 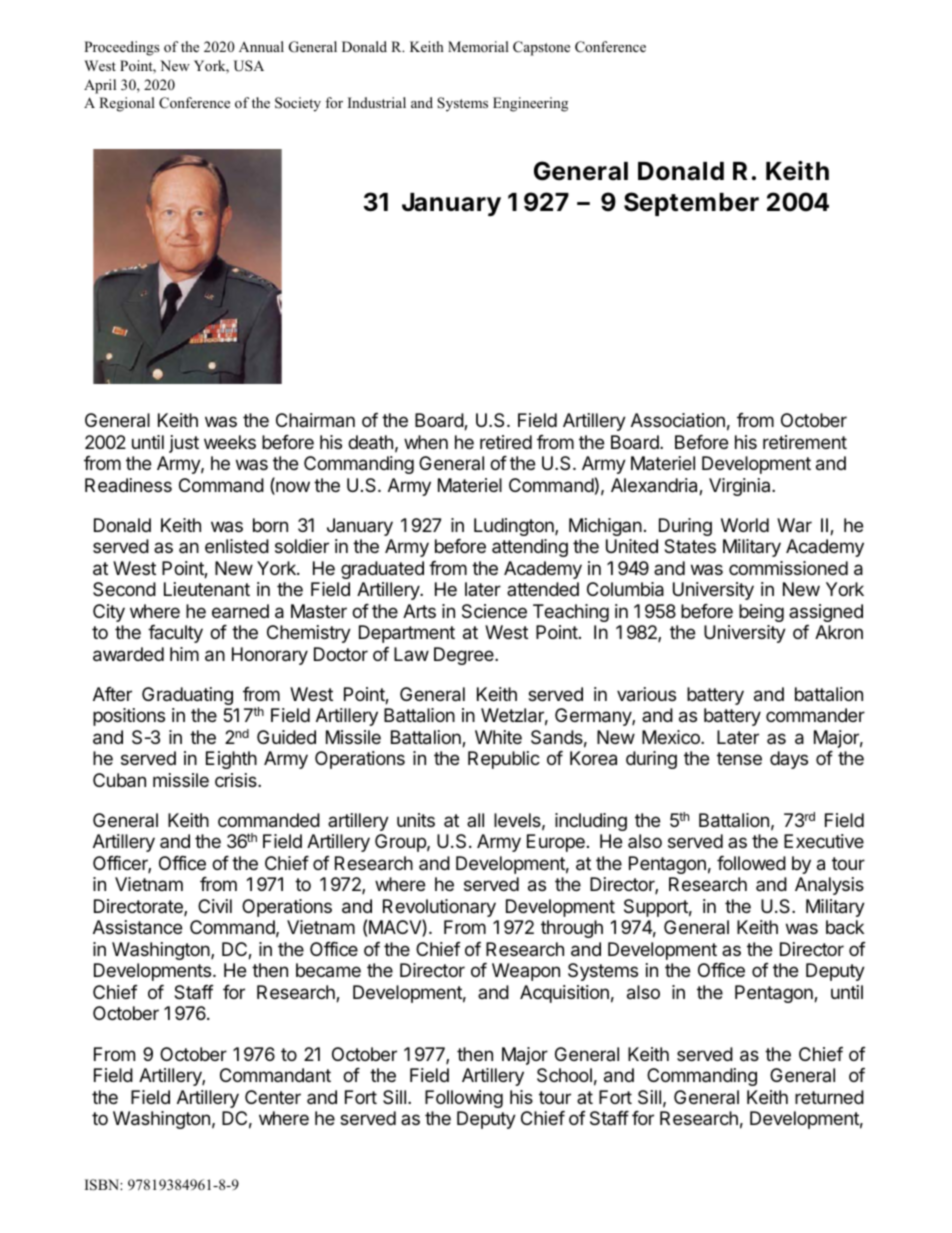 I want to click on White, so click(x=498, y=737).
